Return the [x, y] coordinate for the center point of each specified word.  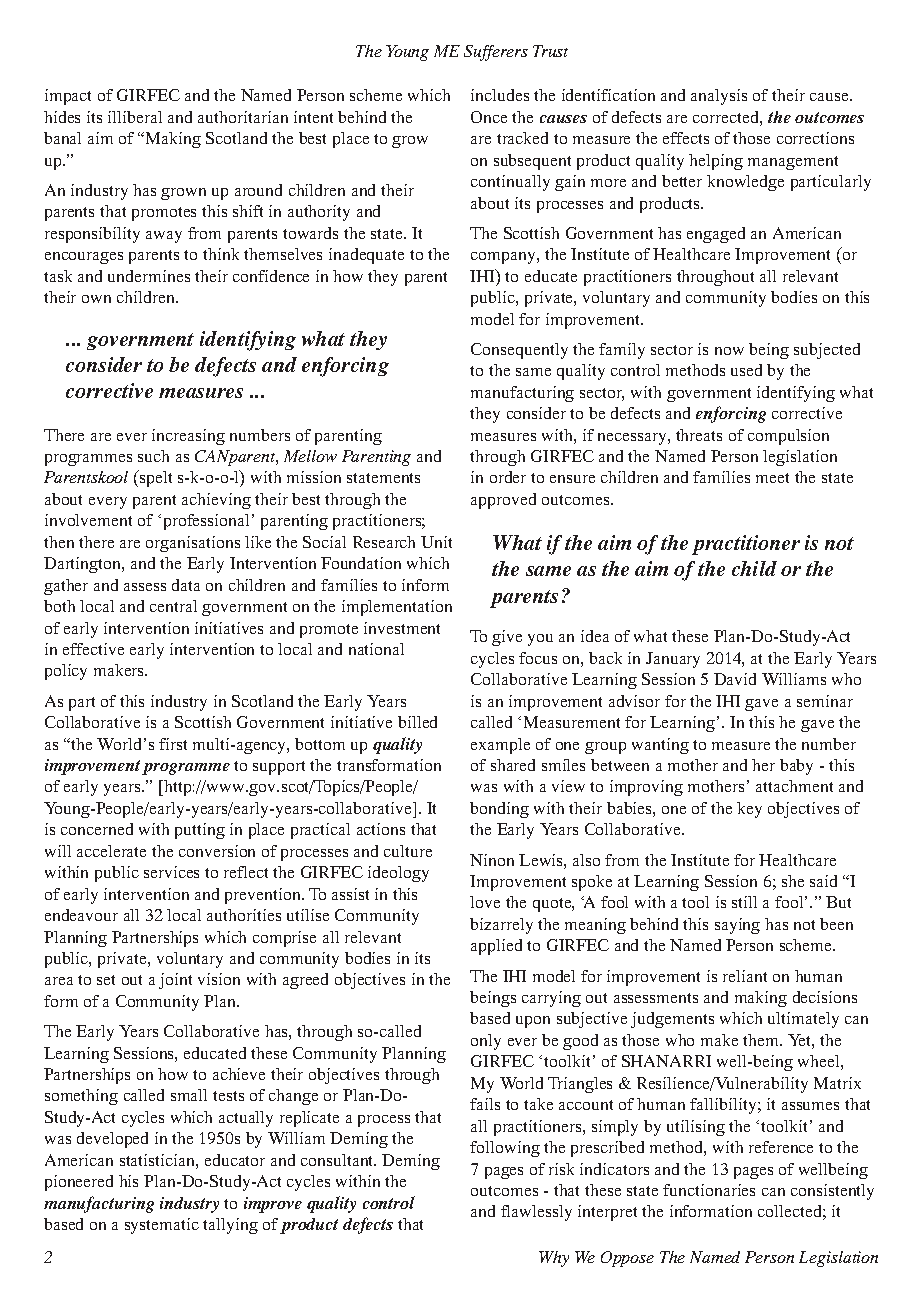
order [508, 477]
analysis [719, 97]
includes [500, 95]
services [171, 872]
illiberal [135, 117]
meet [772, 478]
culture [408, 851]
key [749, 810]
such [153, 456]
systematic [162, 1226]
